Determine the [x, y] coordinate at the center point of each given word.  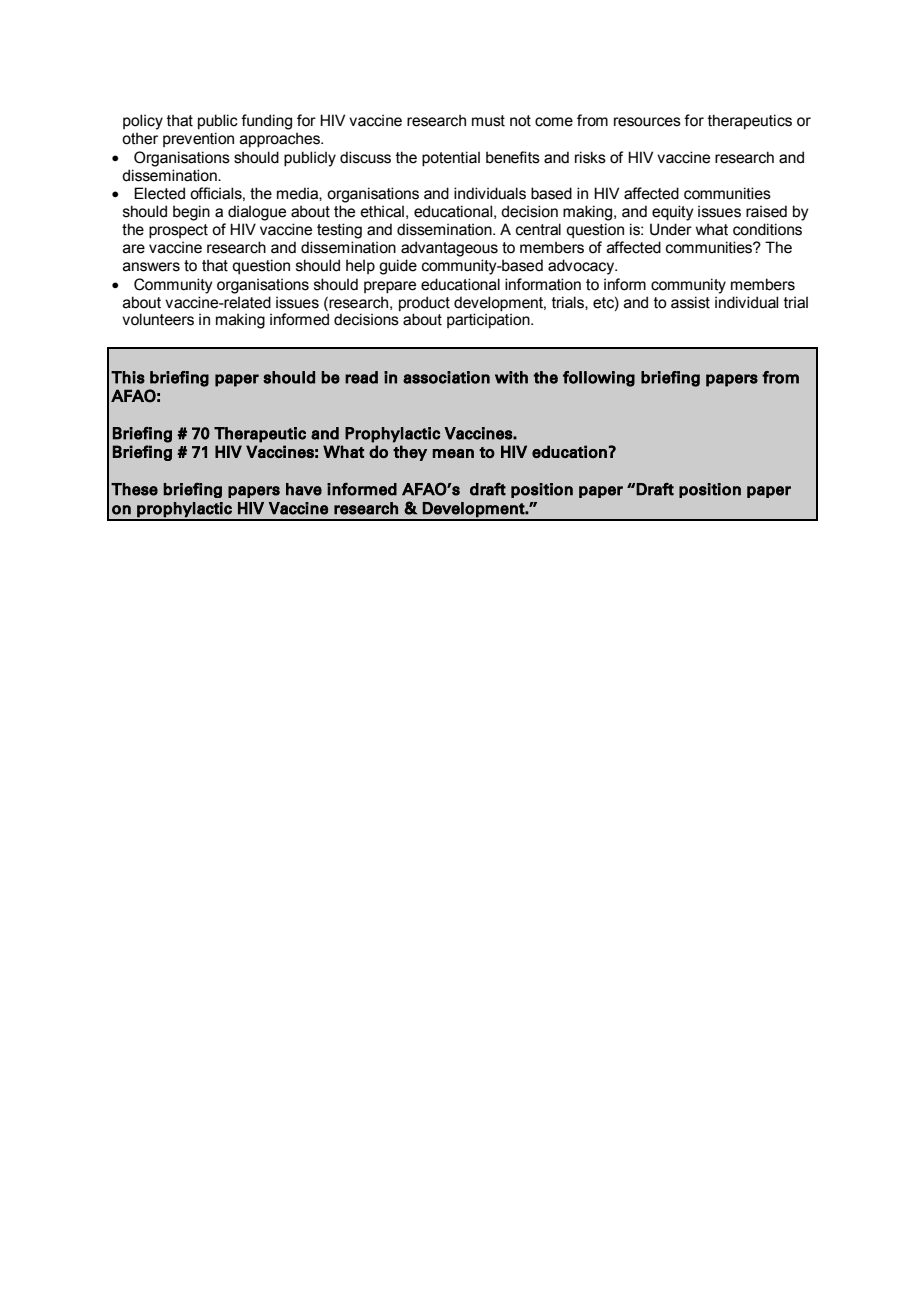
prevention [198, 139]
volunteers [158, 319]
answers [151, 267]
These [134, 489]
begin [191, 213]
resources [647, 122]
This [128, 377]
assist [690, 302]
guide [398, 267]
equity [673, 213]
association [446, 377]
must [488, 121]
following [599, 379]
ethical [382, 211]
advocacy [582, 267]
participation [489, 320]
